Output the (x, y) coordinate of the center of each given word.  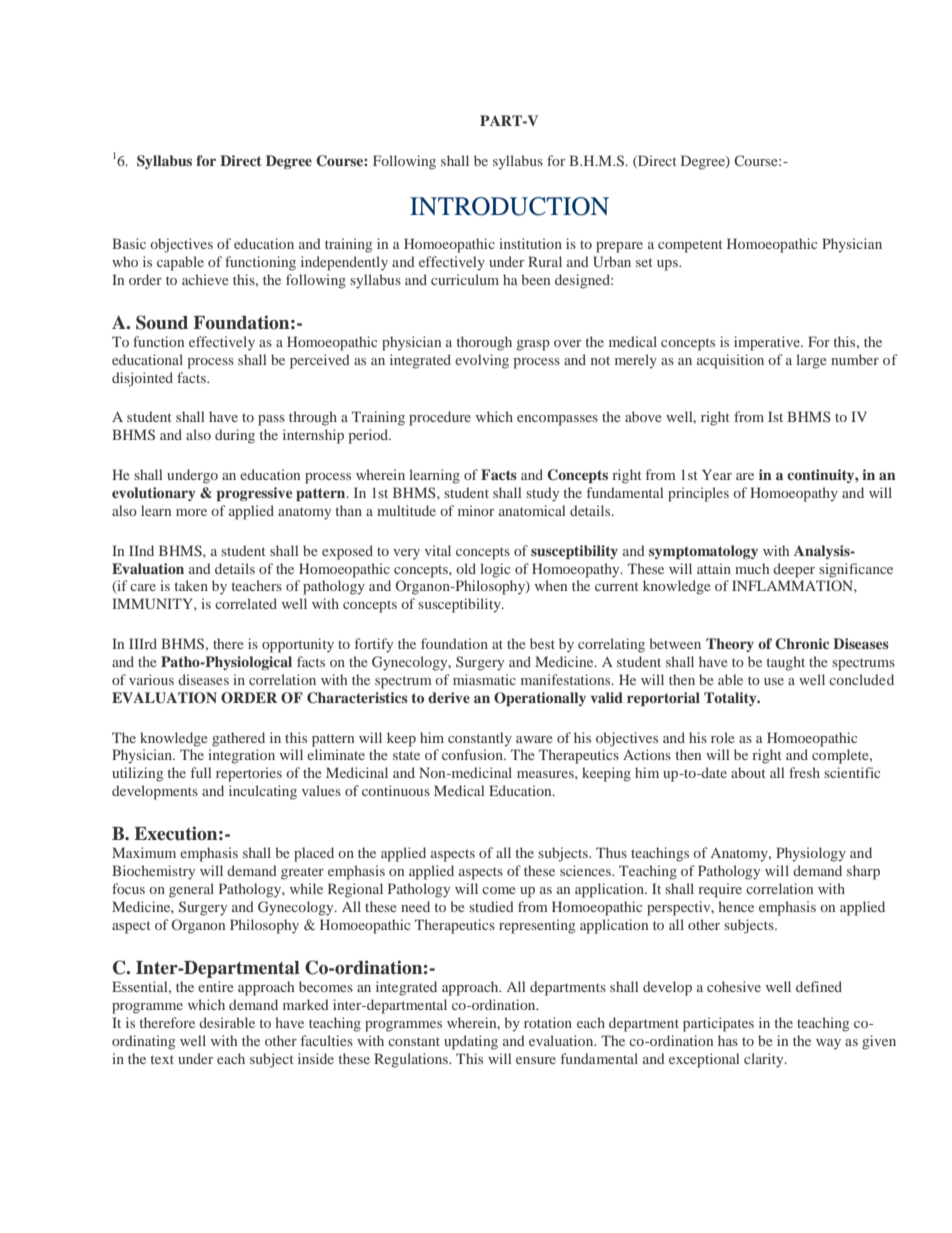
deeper (794, 570)
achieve (205, 279)
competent (690, 246)
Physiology (811, 854)
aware (534, 739)
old (466, 568)
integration (241, 756)
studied (491, 906)
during (235, 436)
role (723, 737)
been (535, 279)
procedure (440, 418)
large (811, 361)
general (191, 890)
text (162, 1059)
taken (191, 585)
